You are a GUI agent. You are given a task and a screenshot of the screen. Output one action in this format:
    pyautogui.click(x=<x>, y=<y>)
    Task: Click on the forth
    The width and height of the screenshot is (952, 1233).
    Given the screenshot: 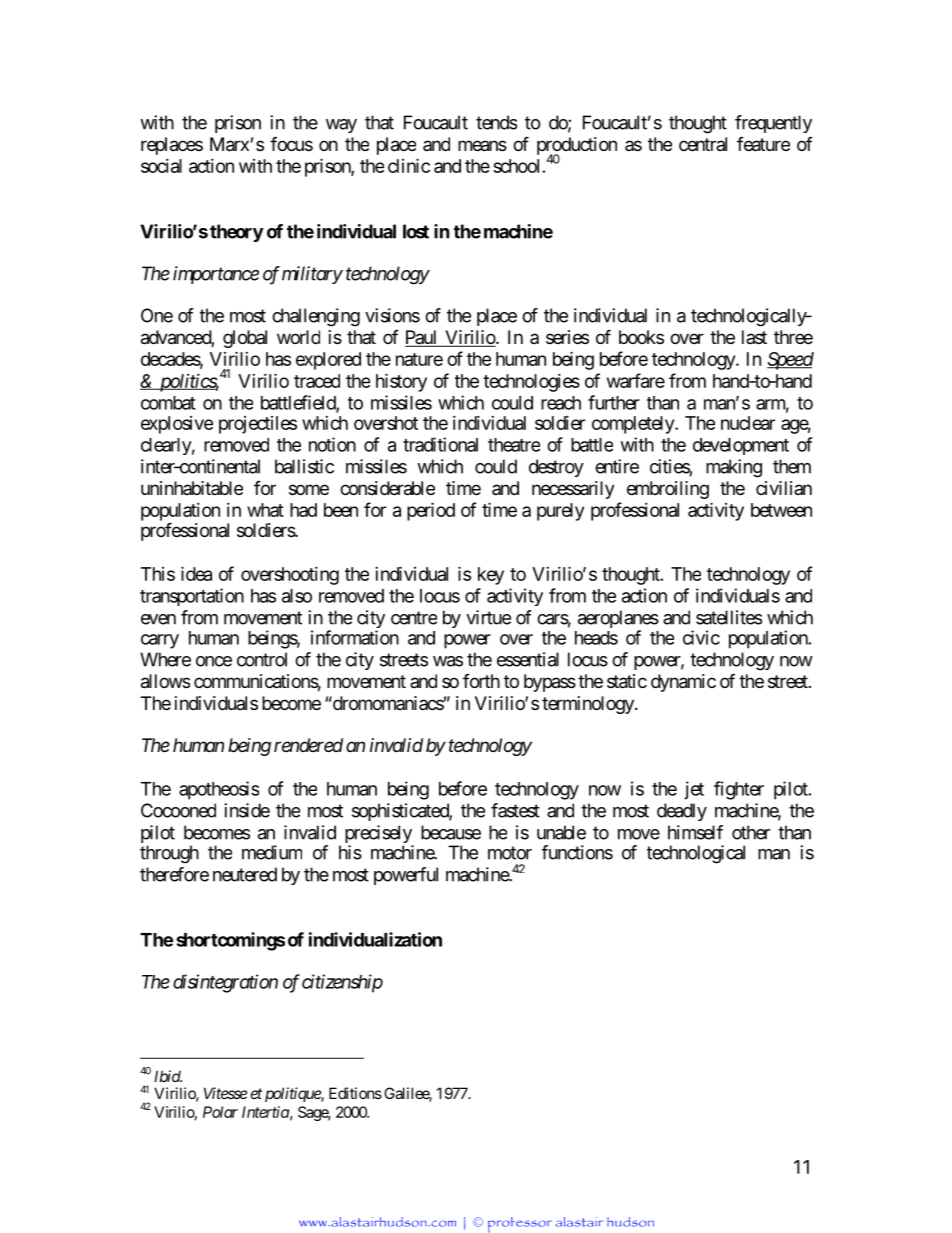 What is the action you would take?
    pyautogui.click(x=481, y=681)
